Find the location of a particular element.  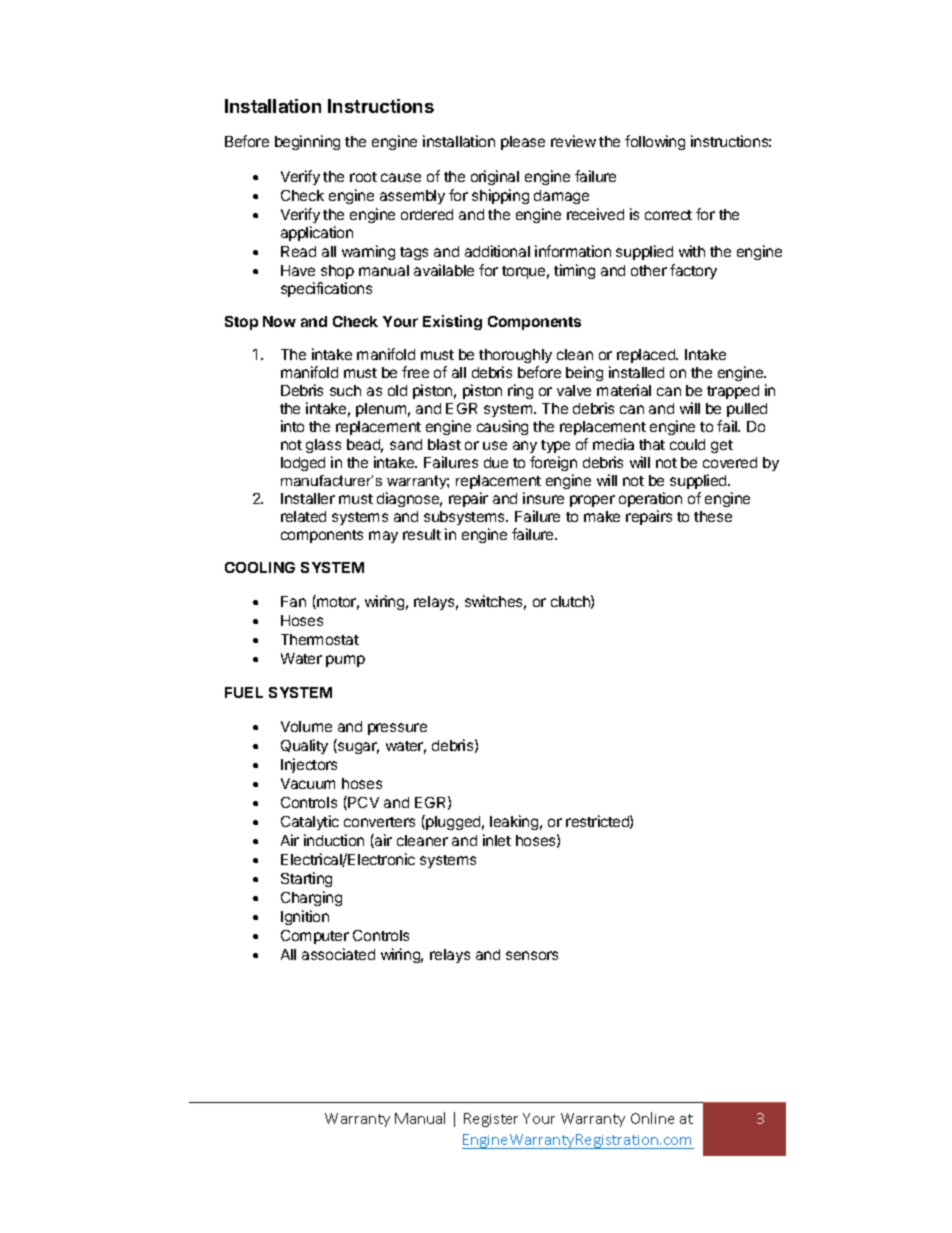

Vacuum is located at coordinates (308, 783).
